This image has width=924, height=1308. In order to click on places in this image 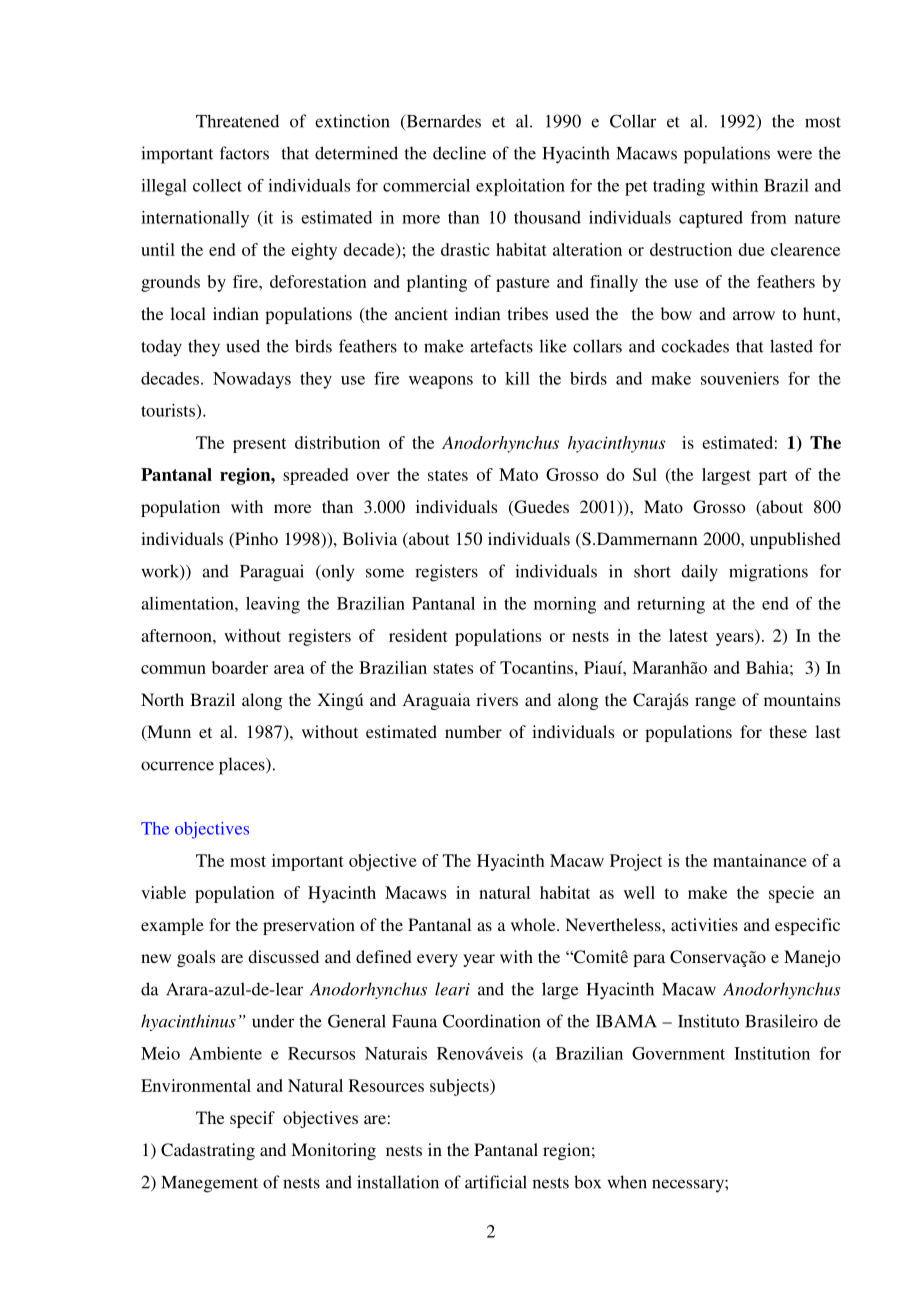, I will do `click(243, 766)`.
